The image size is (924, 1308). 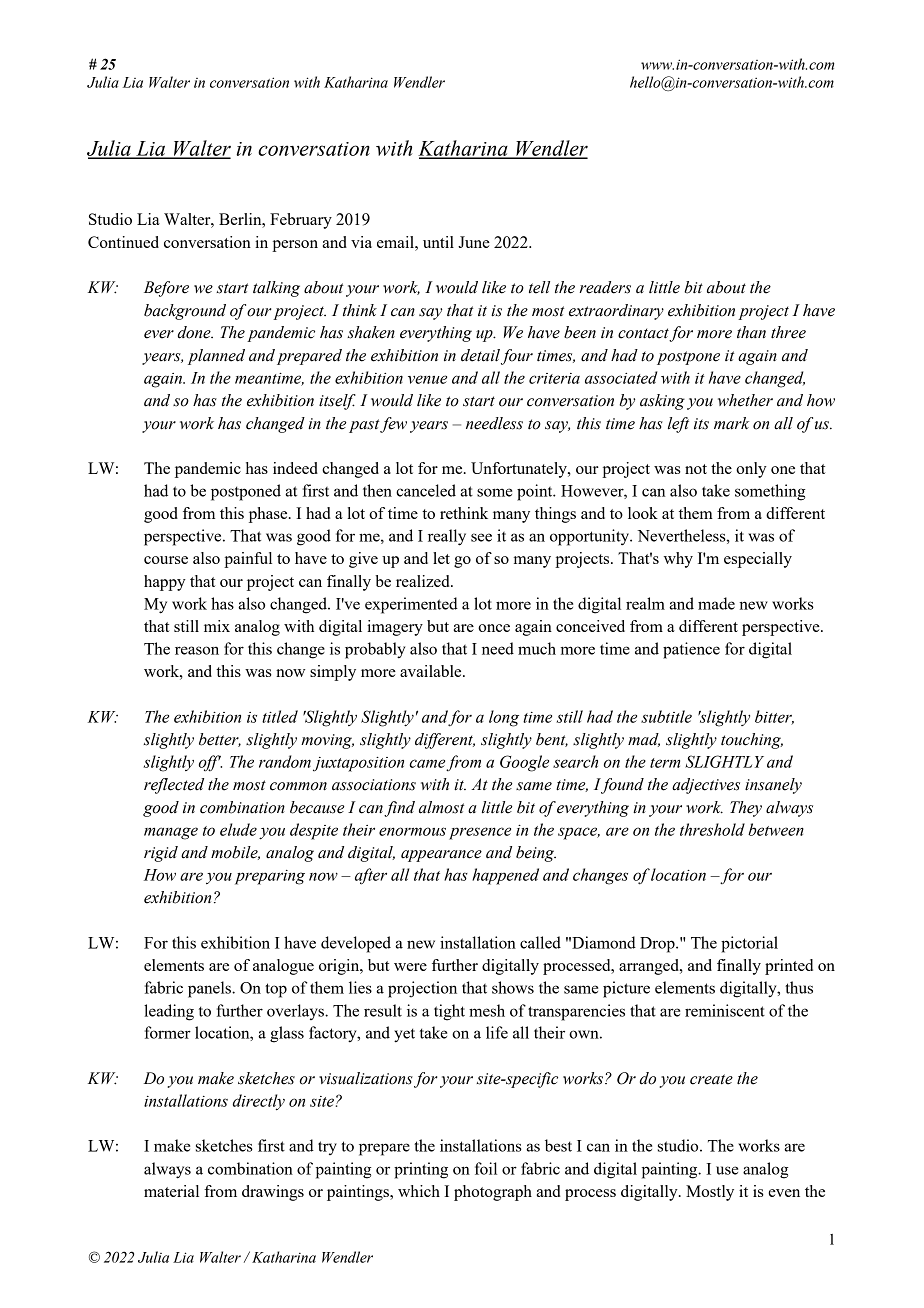 What do you see at coordinates (171, 1191) in the screenshot?
I see `material` at bounding box center [171, 1191].
